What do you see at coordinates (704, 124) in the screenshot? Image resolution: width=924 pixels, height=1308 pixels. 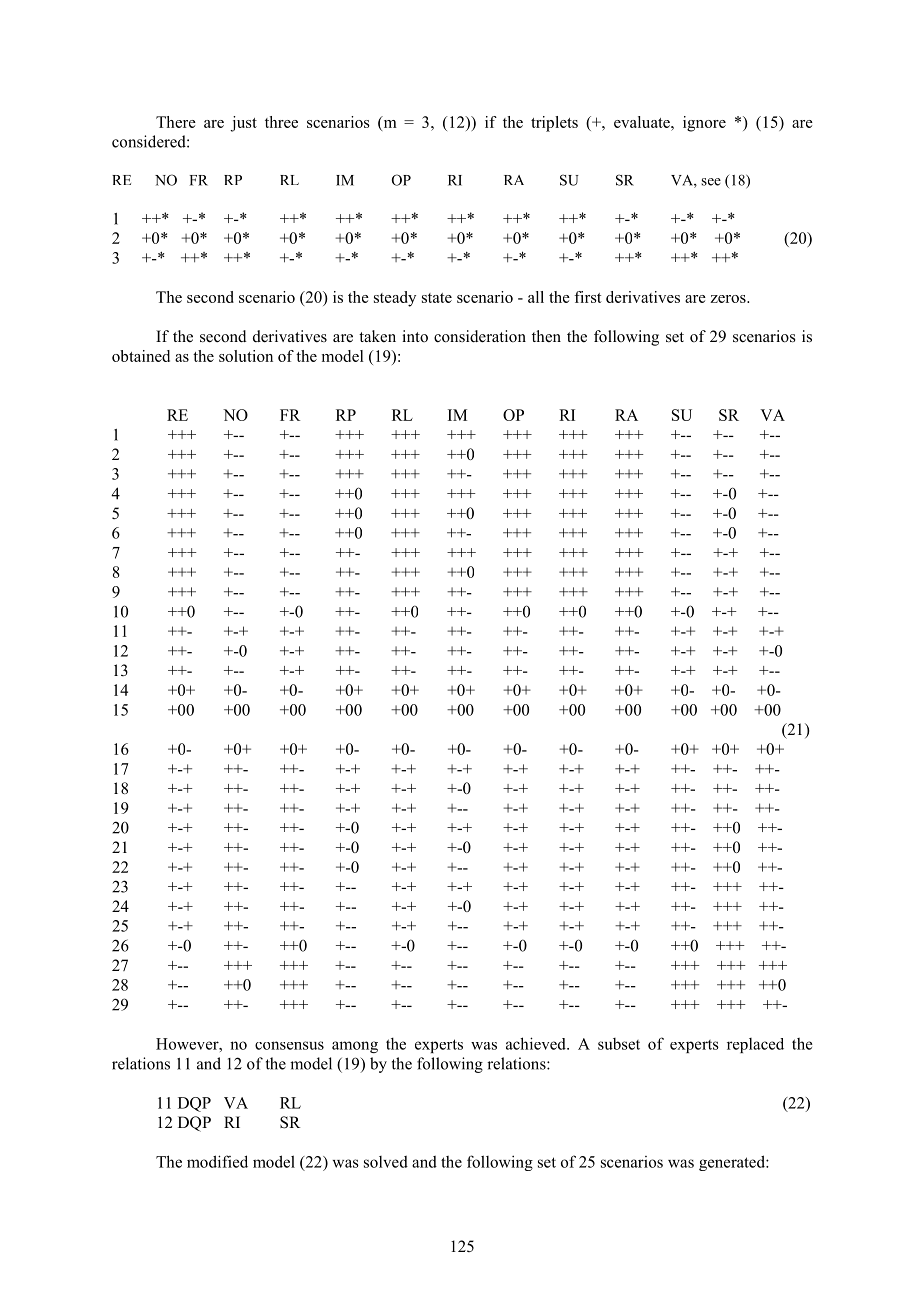 I see `ignore` at bounding box center [704, 124].
